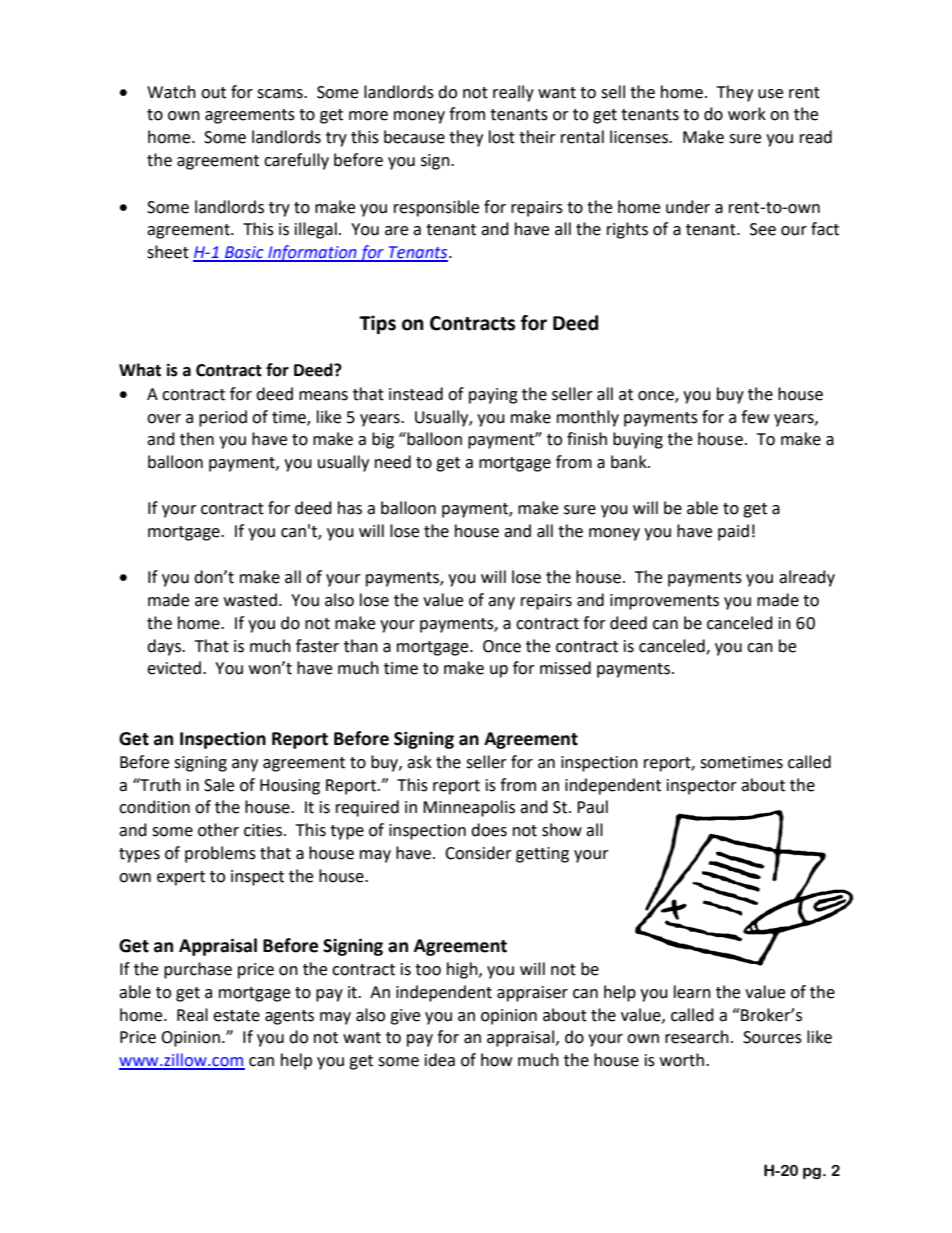 The width and height of the screenshot is (952, 1233). What do you see at coordinates (502, 137) in the screenshot?
I see `lost` at bounding box center [502, 137].
